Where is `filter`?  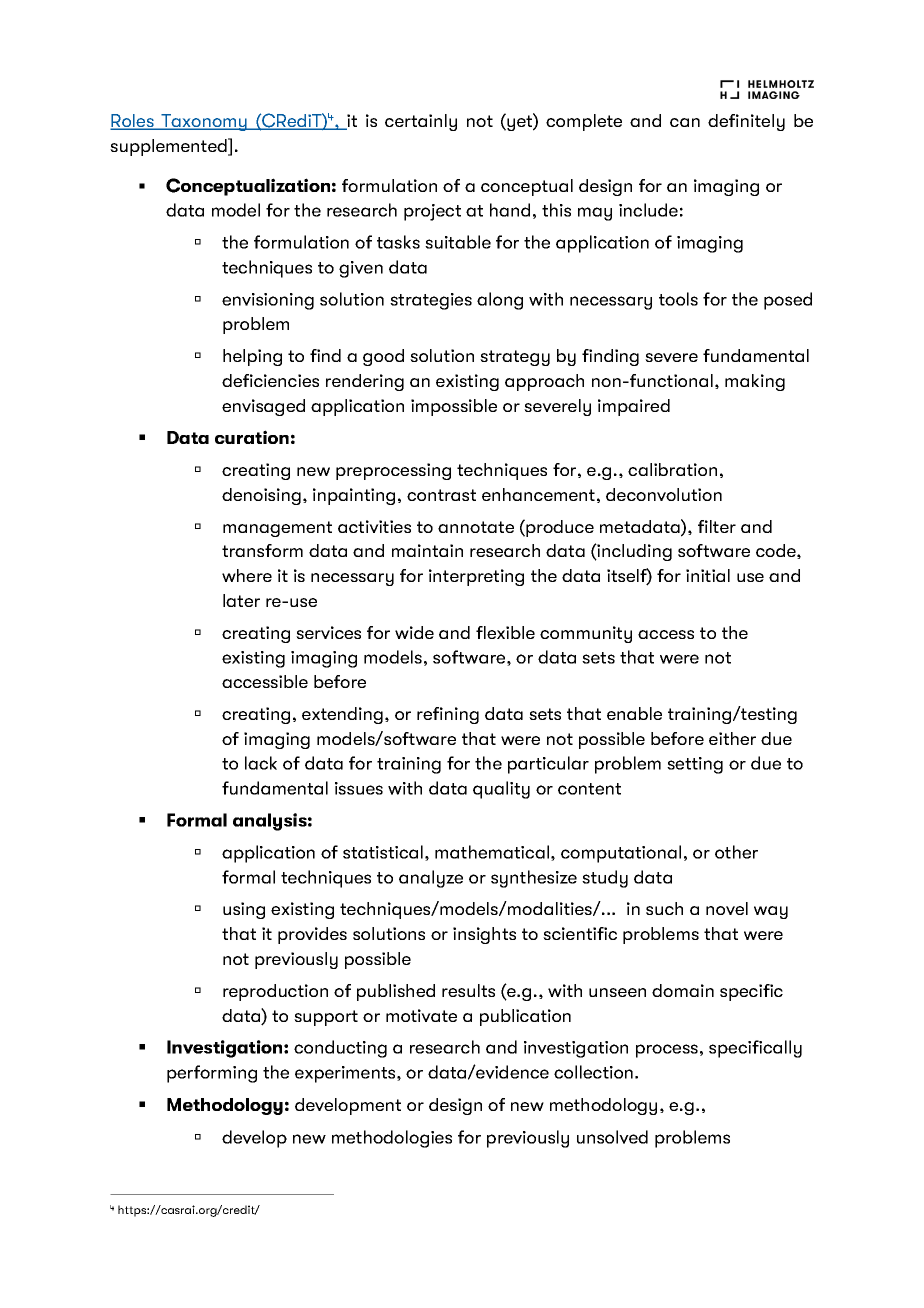
filter is located at coordinates (717, 526).
